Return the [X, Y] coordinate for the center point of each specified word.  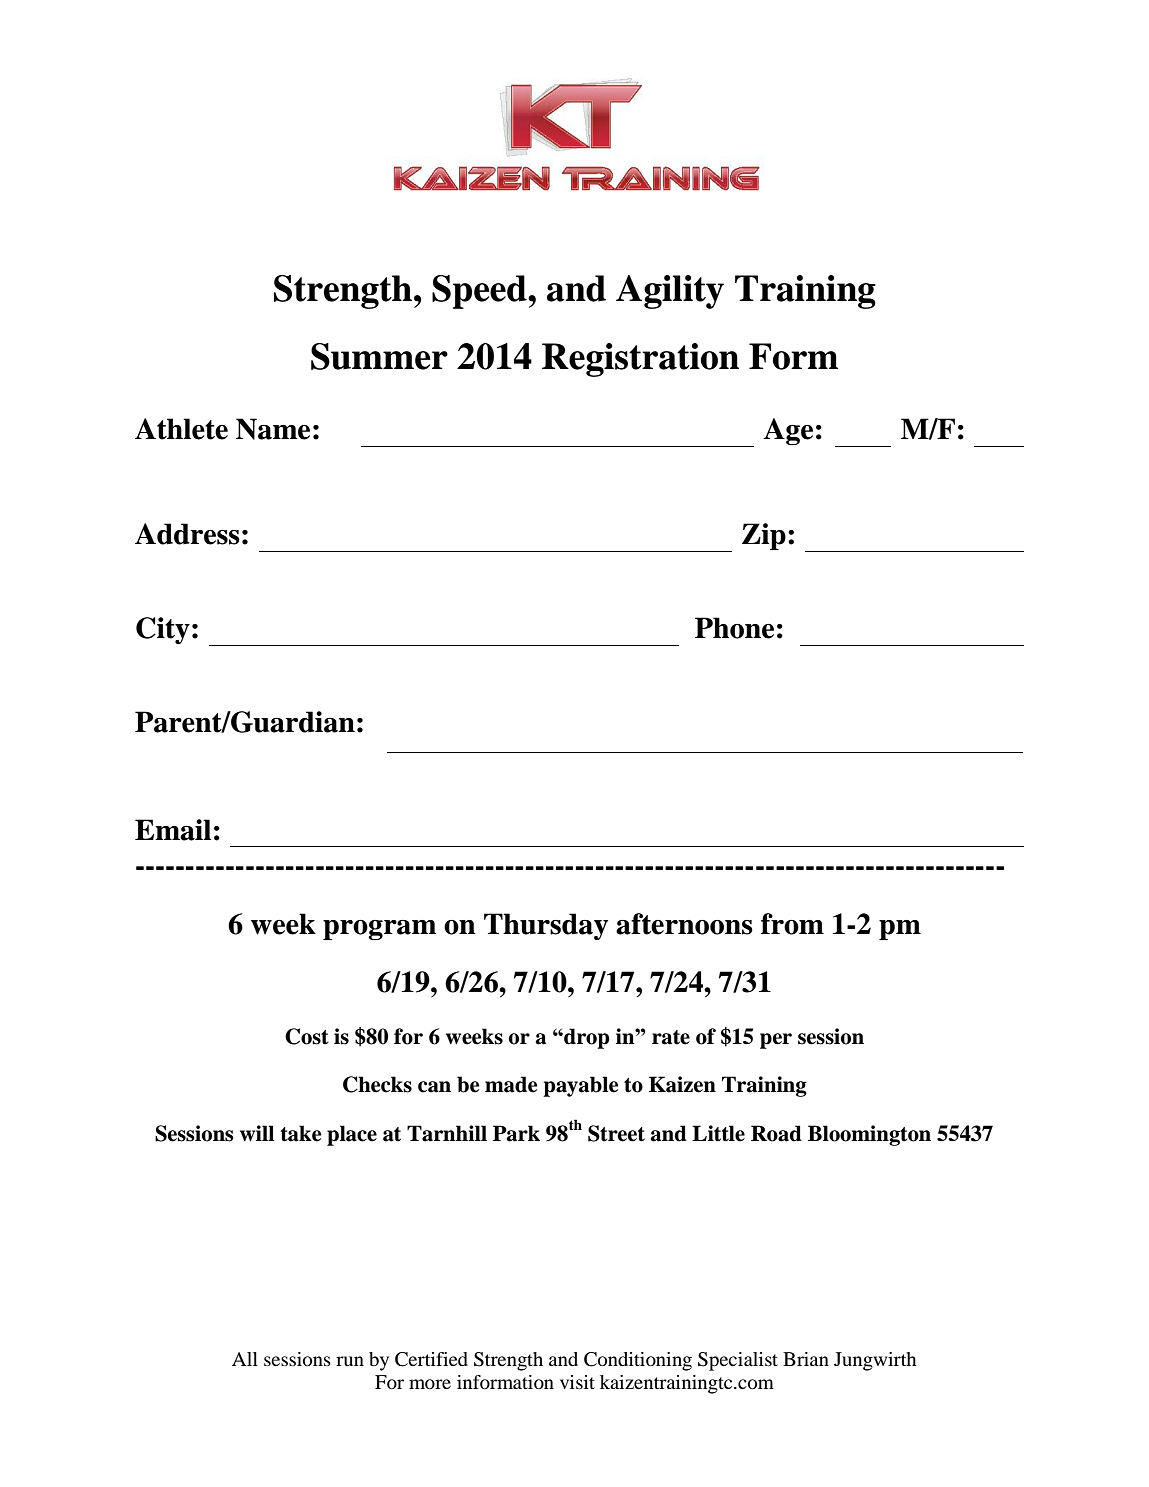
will [257, 1133]
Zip [764, 536]
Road [776, 1133]
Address [187, 534]
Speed [480, 292]
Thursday [546, 926]
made [511, 1084]
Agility [670, 292]
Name [273, 429]
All [245, 1359]
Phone [734, 628]
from [792, 924]
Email [173, 830]
